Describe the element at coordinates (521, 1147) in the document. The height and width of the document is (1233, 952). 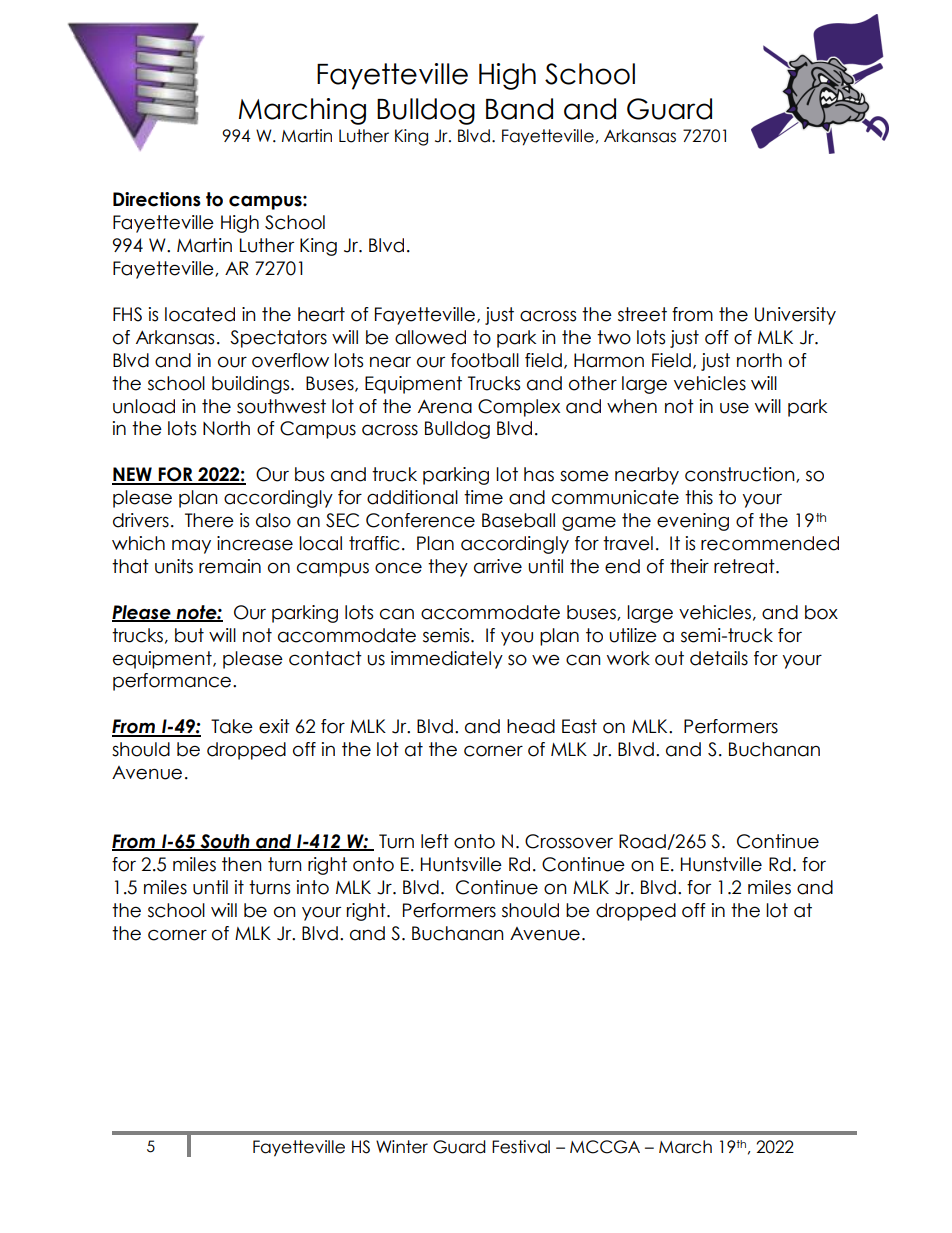
I see `Festival` at that location.
